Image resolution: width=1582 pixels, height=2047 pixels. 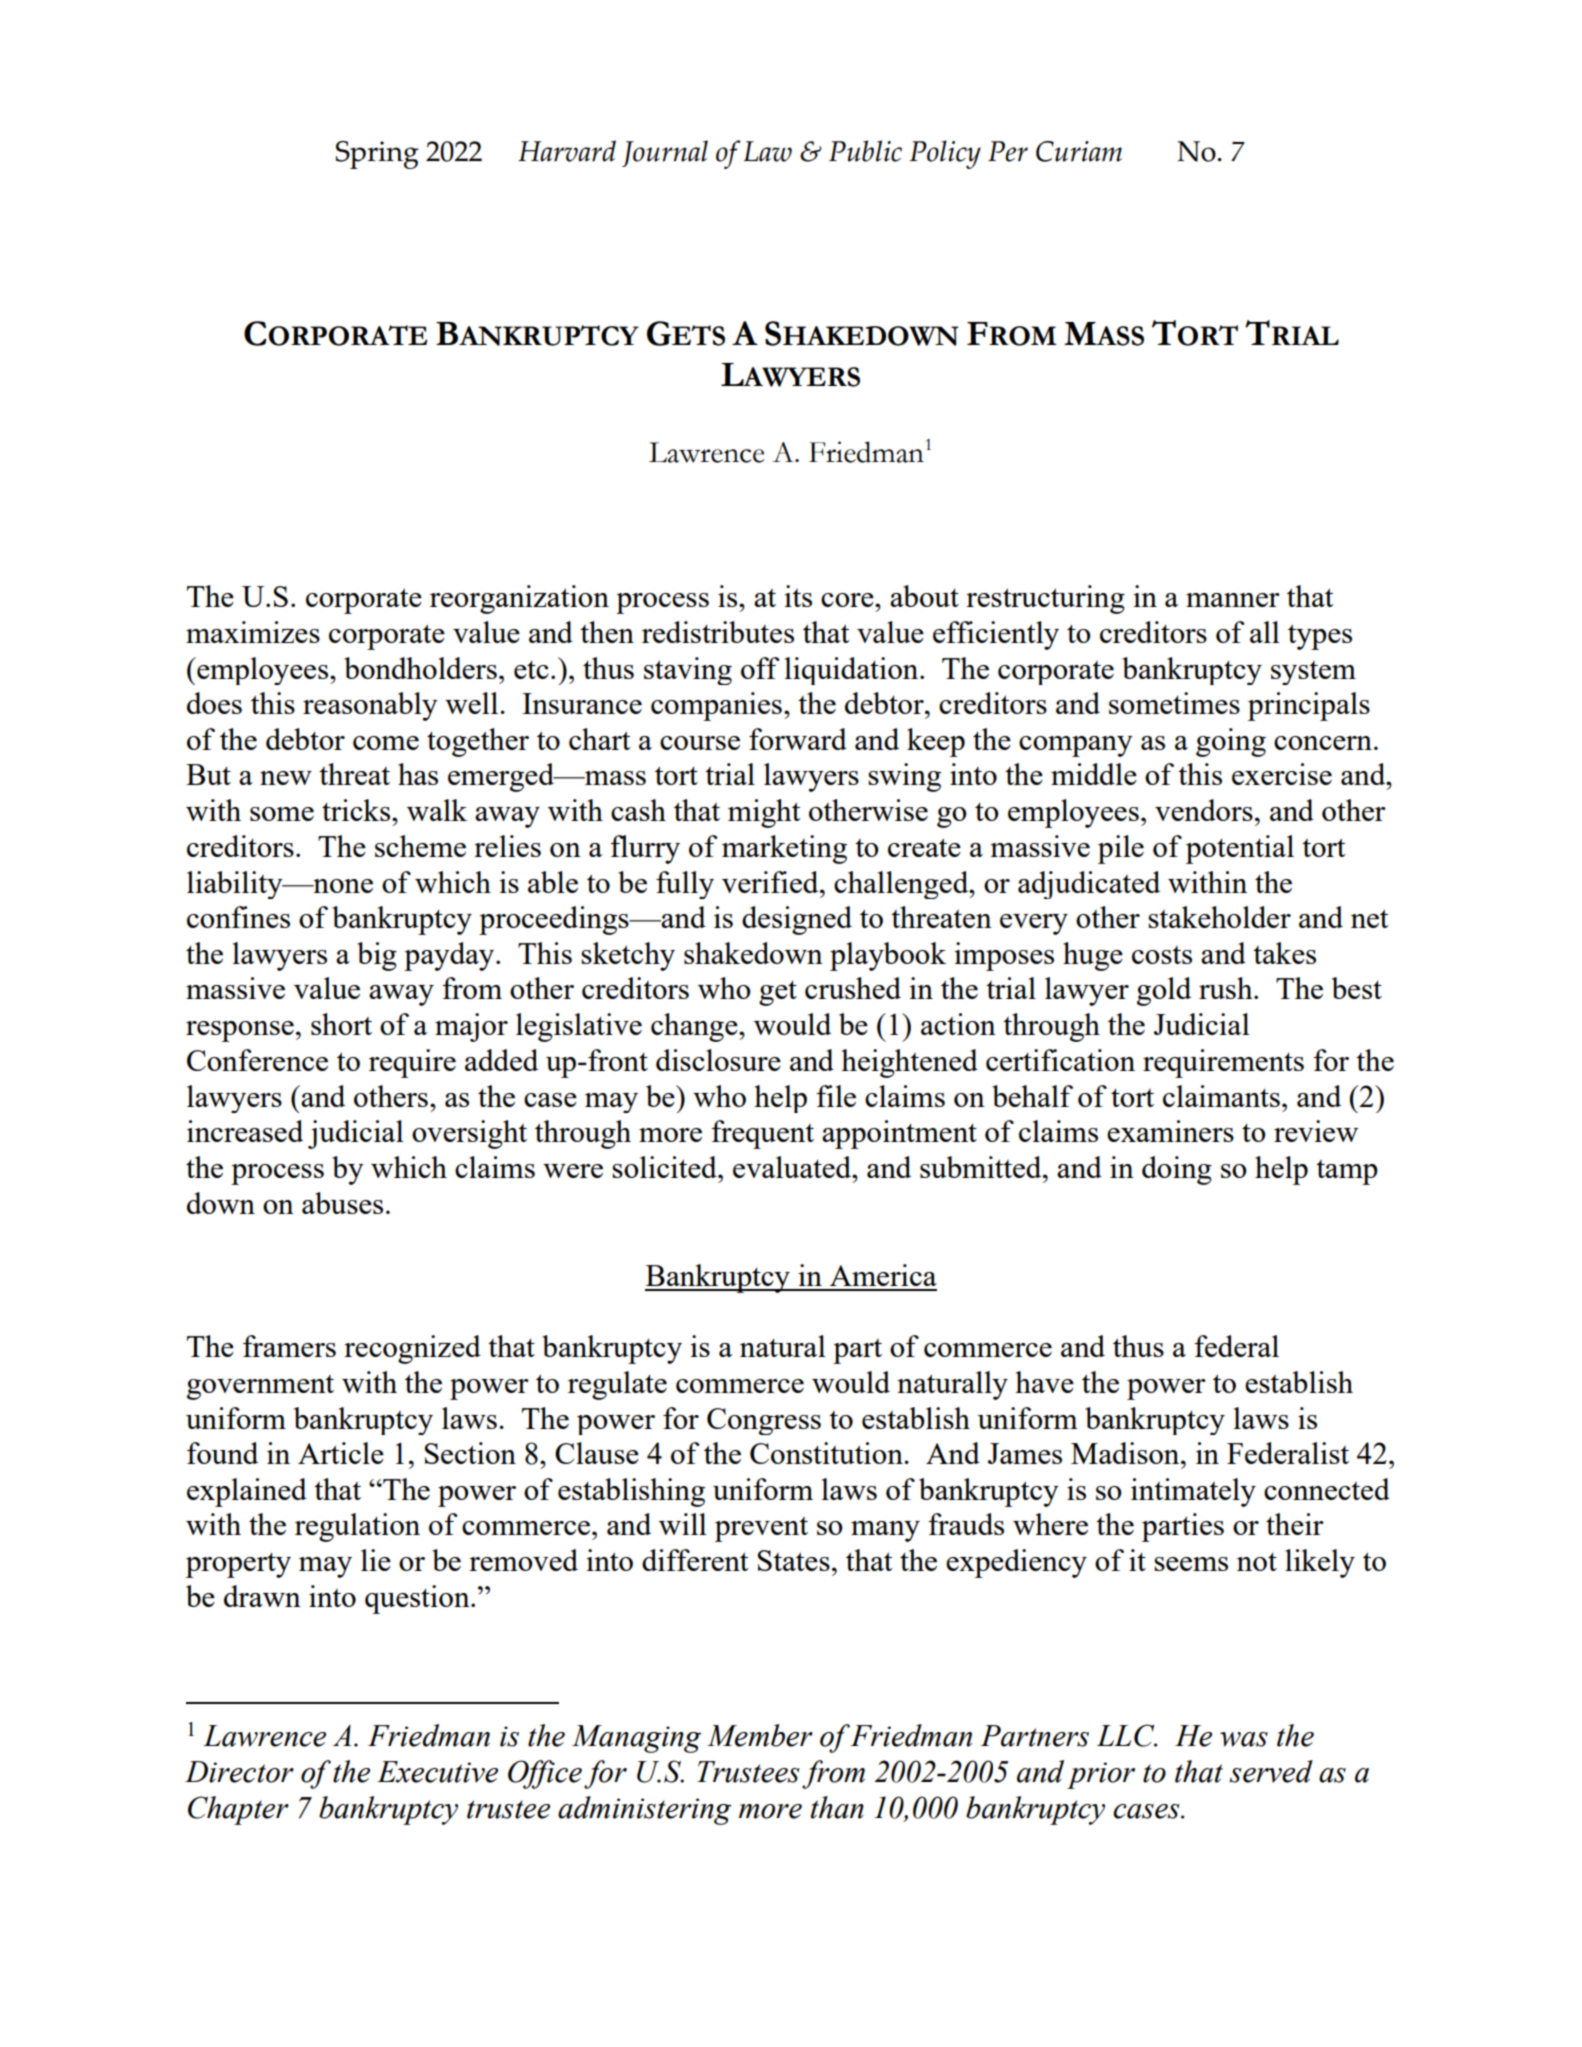 I want to click on Constitution, so click(x=827, y=1453).
